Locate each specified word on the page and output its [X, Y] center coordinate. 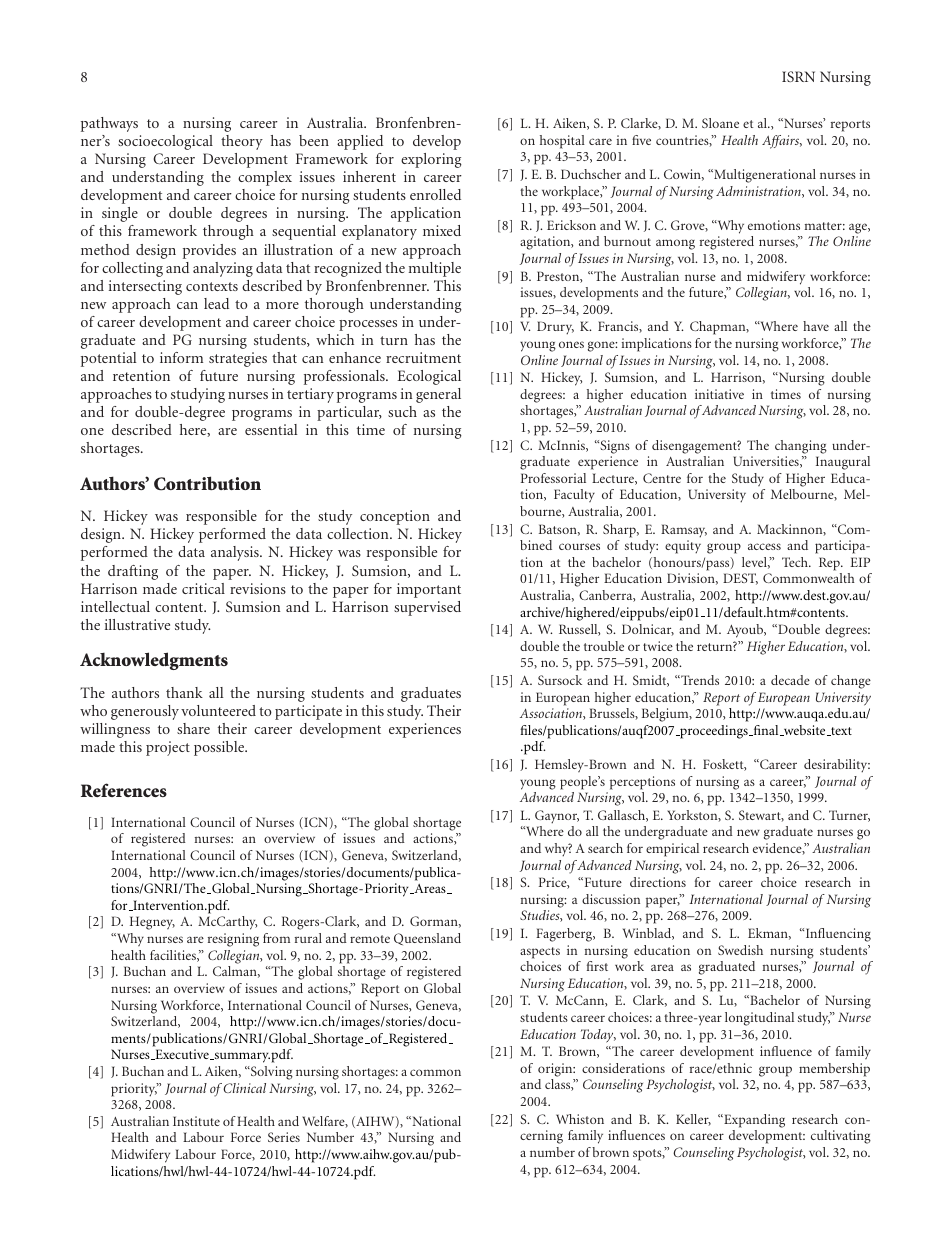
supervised [427, 608]
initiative [719, 394]
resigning [233, 940]
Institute [196, 1121]
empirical [672, 850]
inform [181, 357]
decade [790, 680]
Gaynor [557, 817]
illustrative [137, 624]
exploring [431, 160]
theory [242, 142]
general [438, 395]
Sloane [720, 123]
